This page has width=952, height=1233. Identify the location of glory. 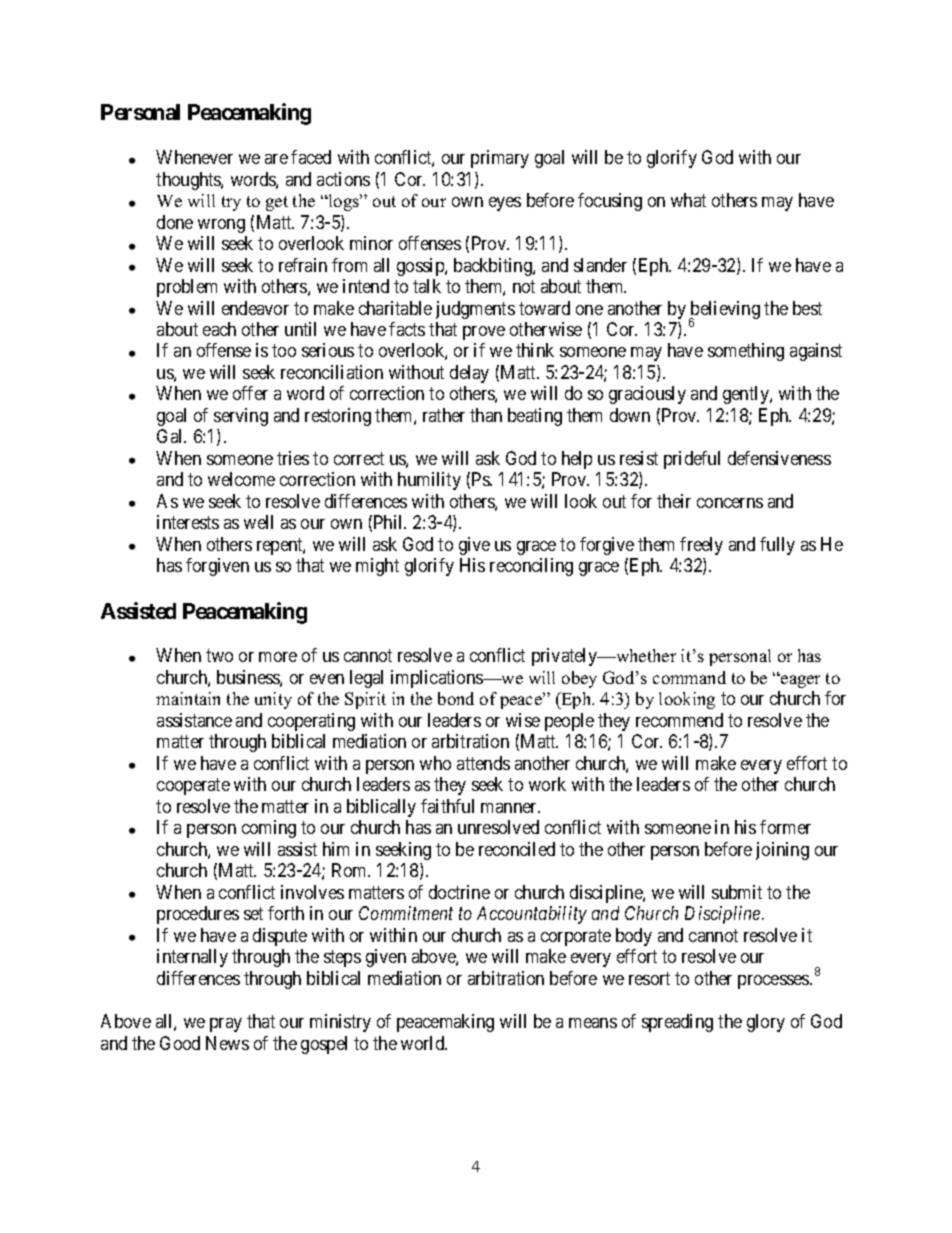
(766, 1023).
